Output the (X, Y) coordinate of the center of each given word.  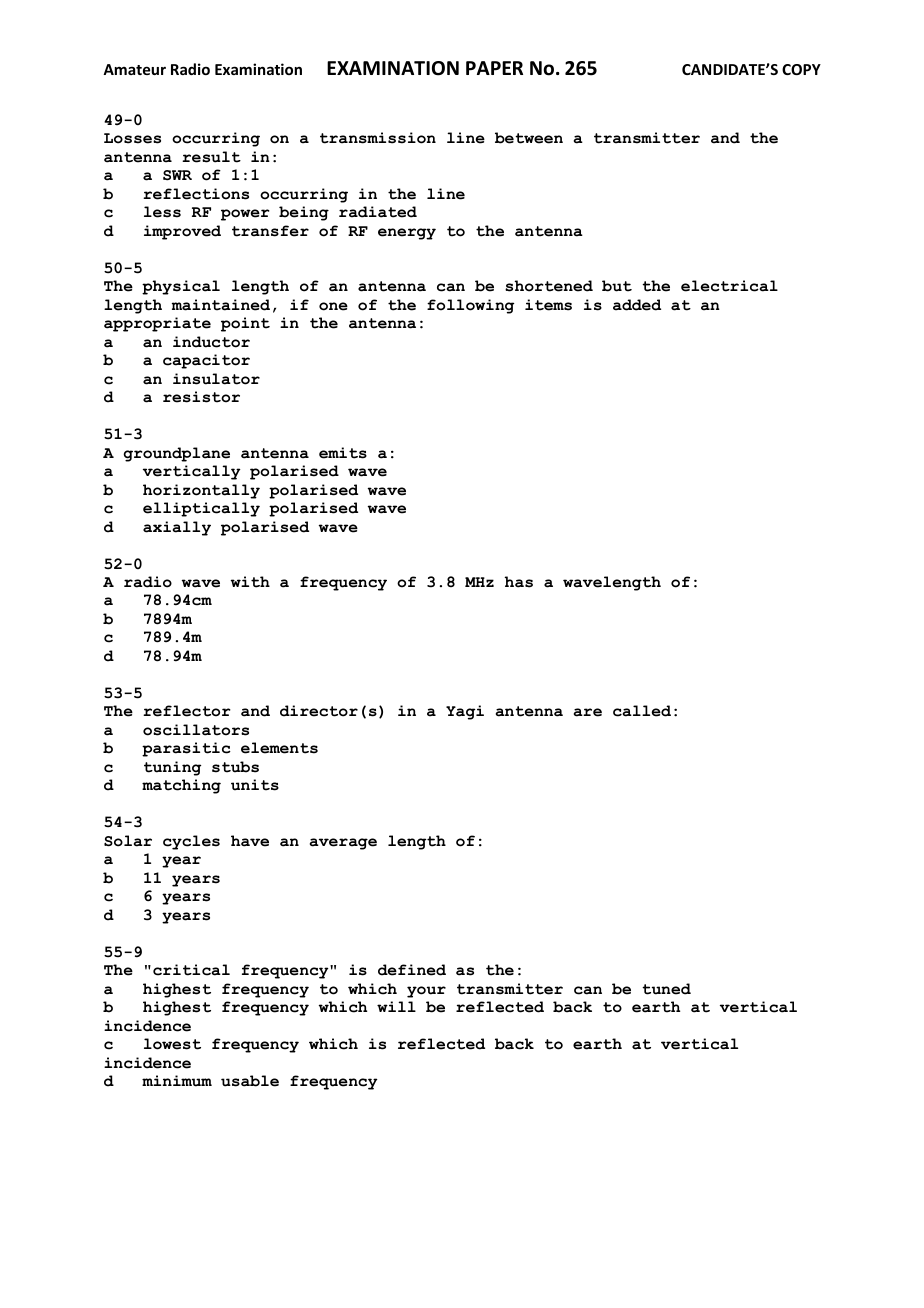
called (642, 711)
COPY (801, 69)
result (211, 157)
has (519, 582)
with (250, 582)
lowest (172, 1044)
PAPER (494, 68)
